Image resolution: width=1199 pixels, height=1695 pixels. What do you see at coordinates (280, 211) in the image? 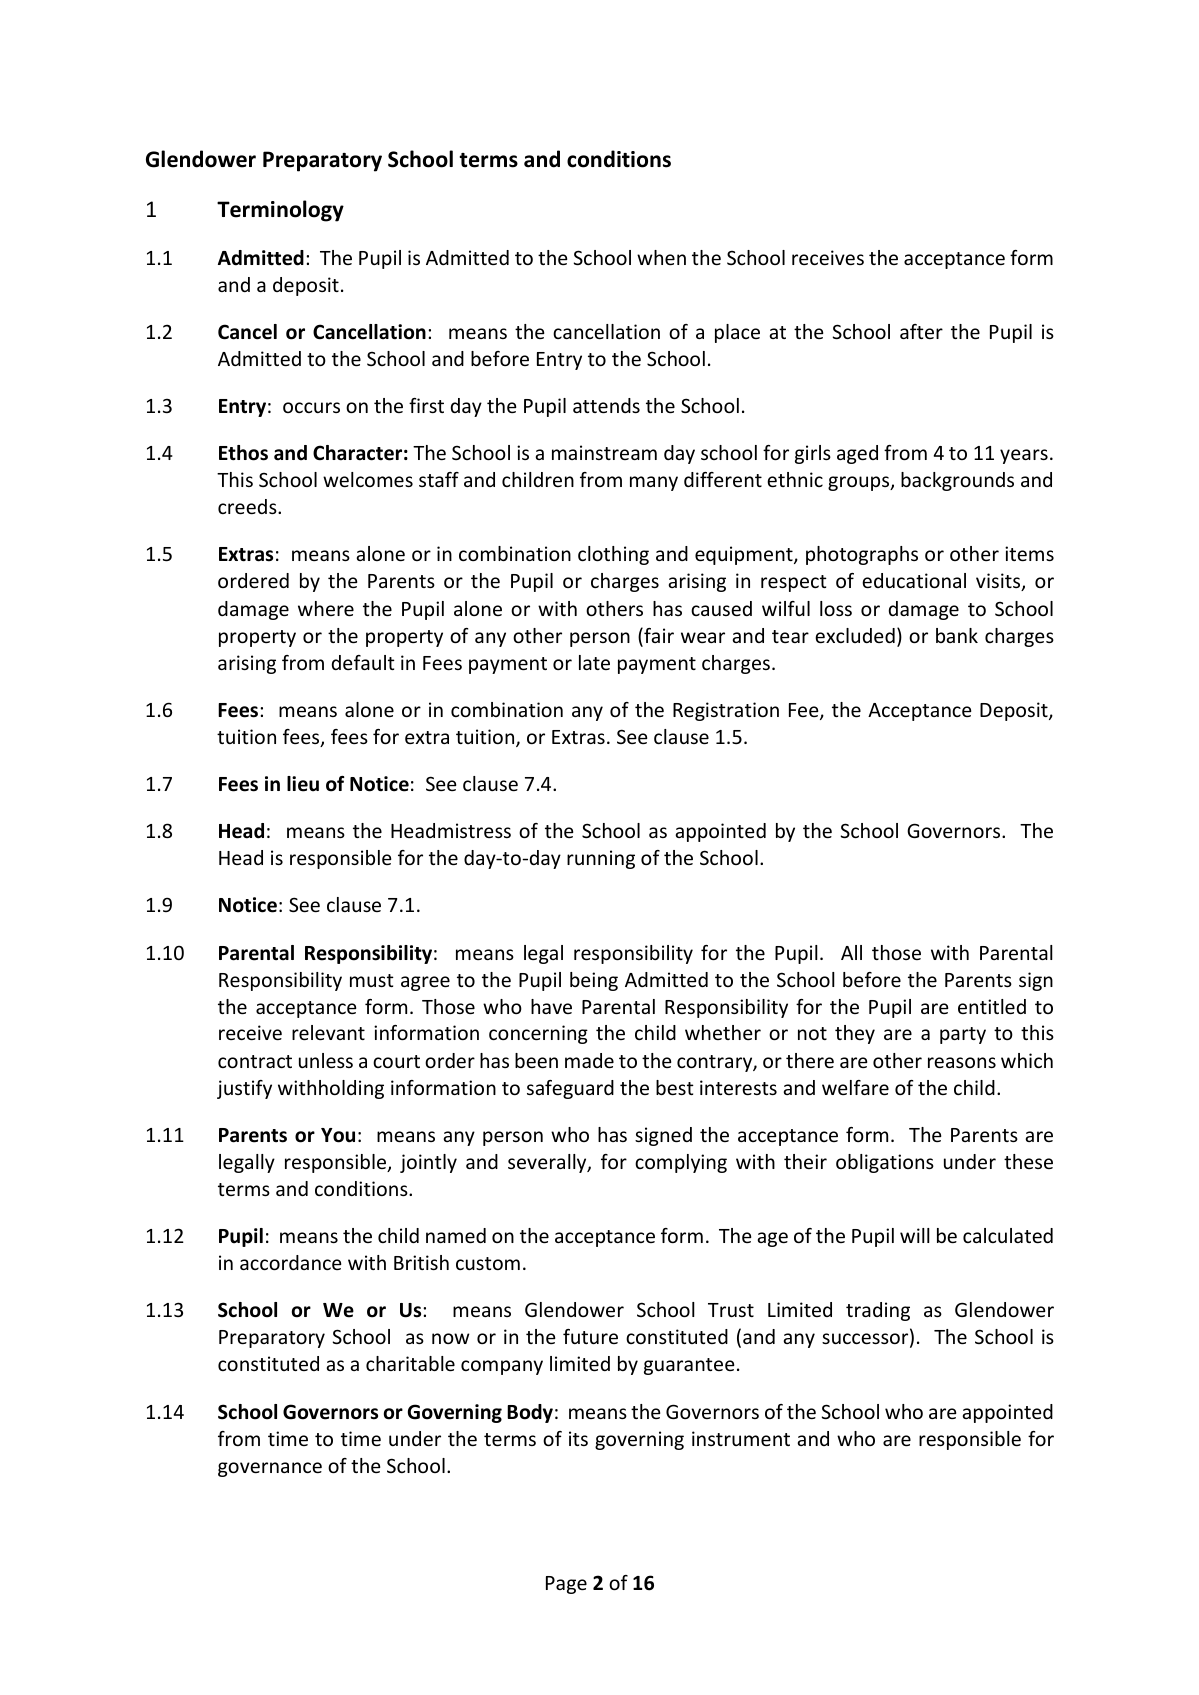
I see `Terminology` at bounding box center [280, 211].
